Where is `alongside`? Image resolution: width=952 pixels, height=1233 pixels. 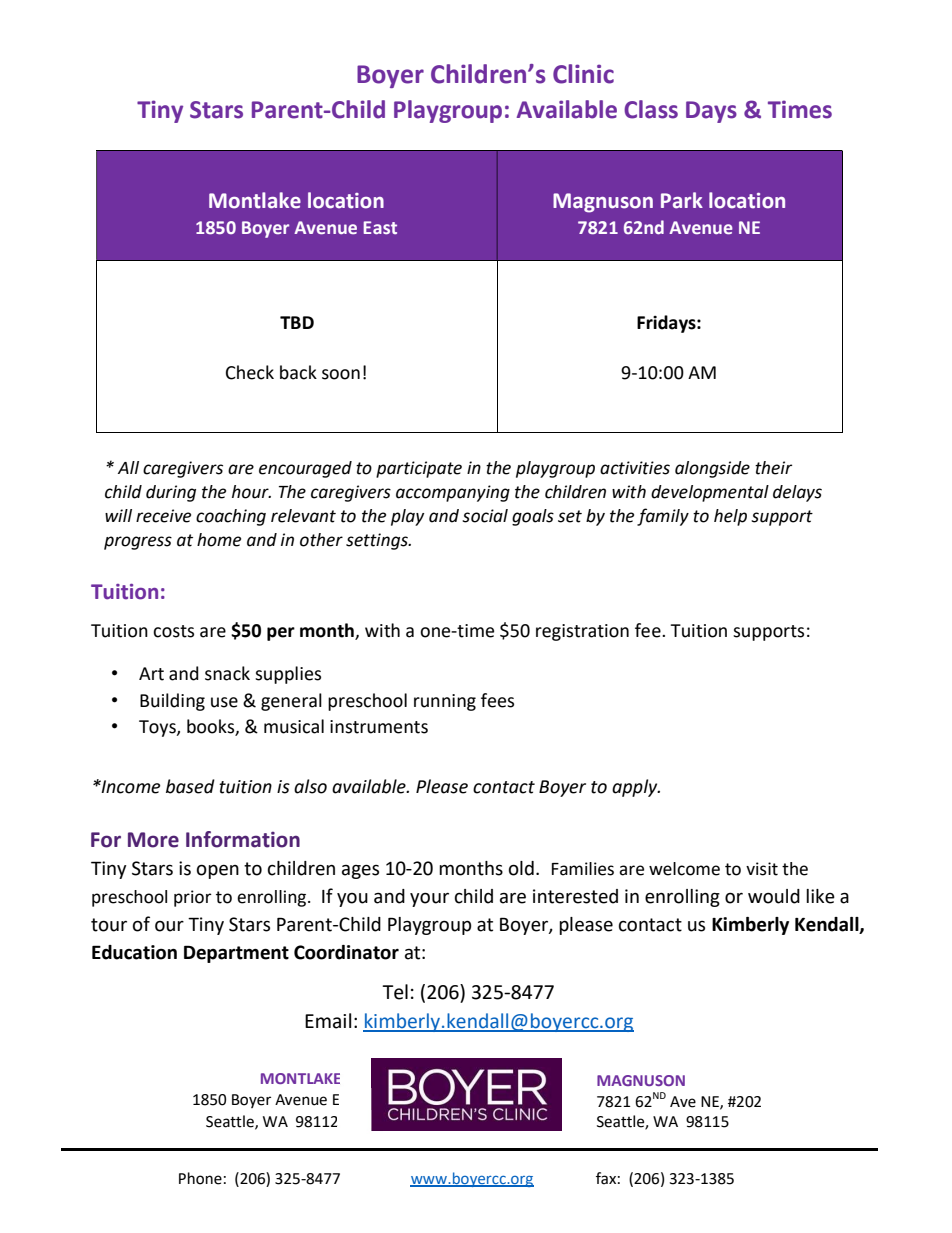
alongside is located at coordinates (712, 469).
